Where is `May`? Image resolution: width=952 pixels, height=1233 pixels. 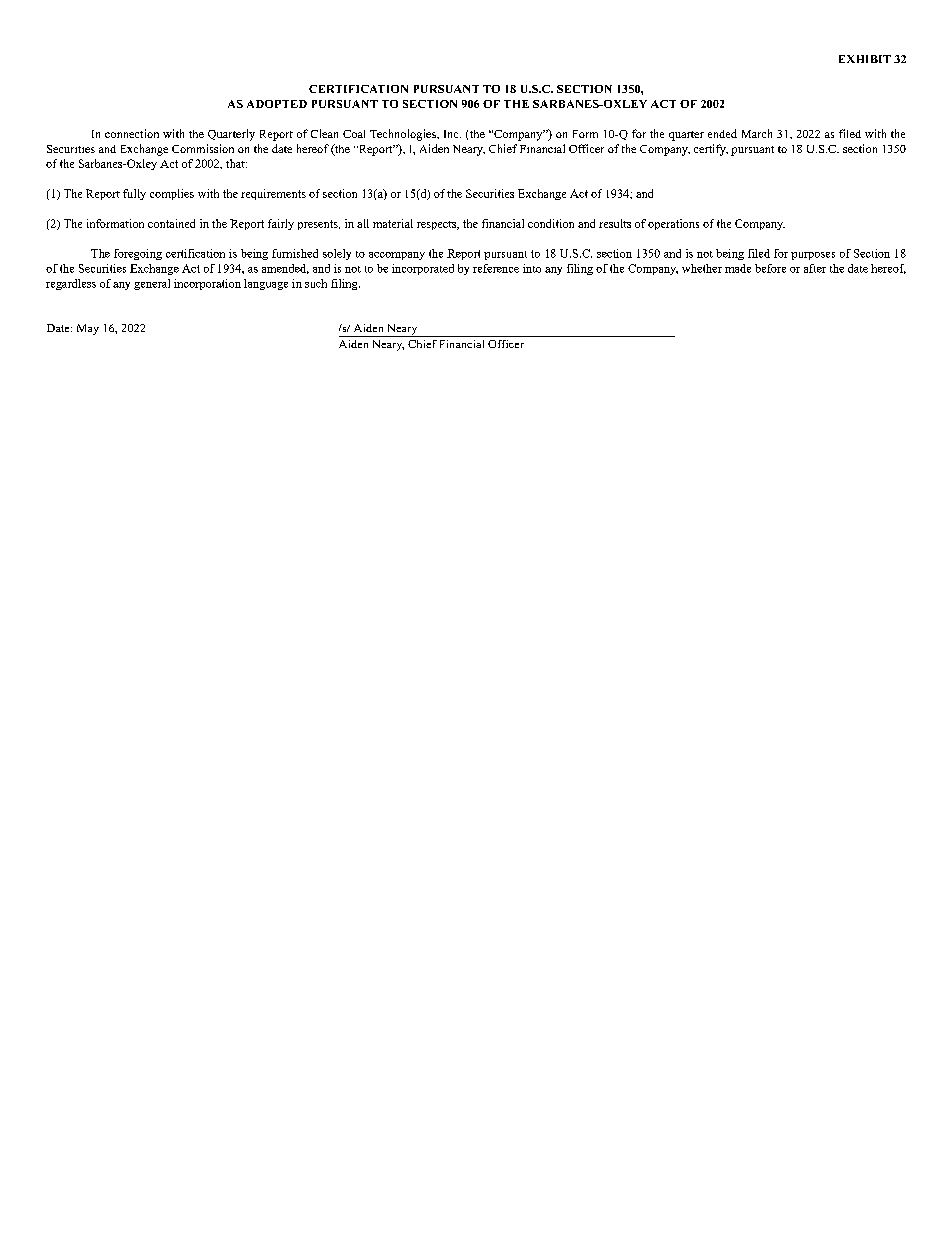
May is located at coordinates (88, 329).
